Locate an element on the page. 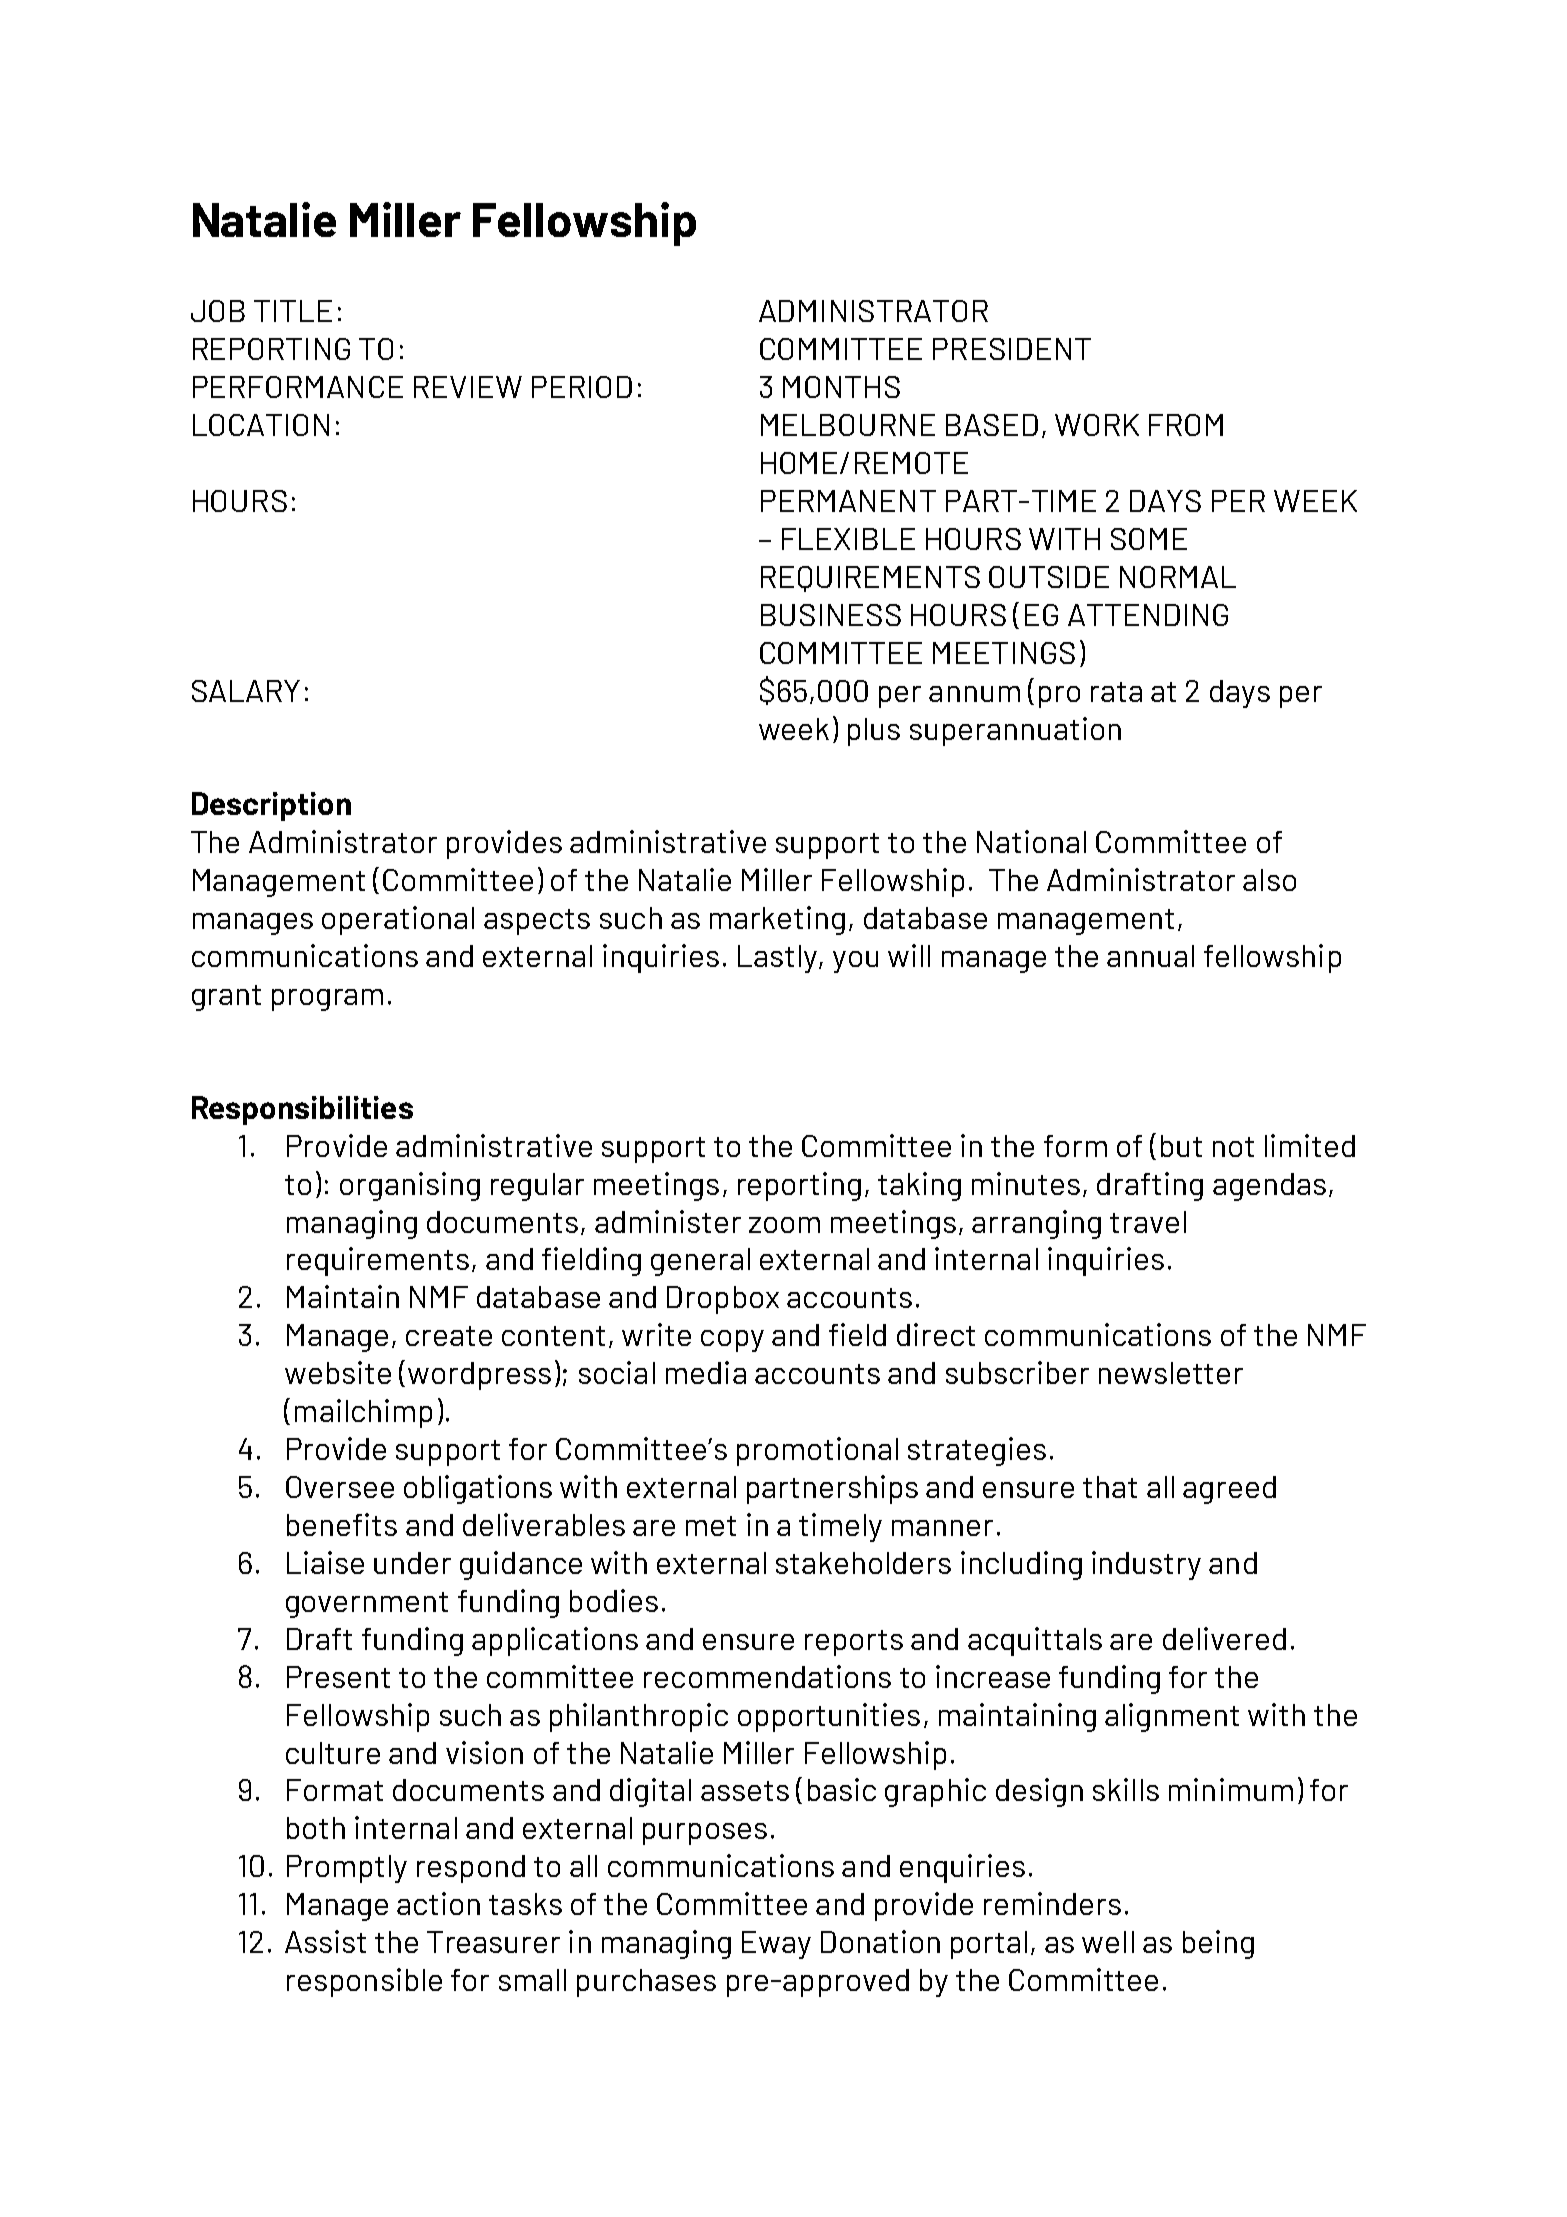 The height and width of the image is (2217, 1567). TITLE is located at coordinates (293, 311).
